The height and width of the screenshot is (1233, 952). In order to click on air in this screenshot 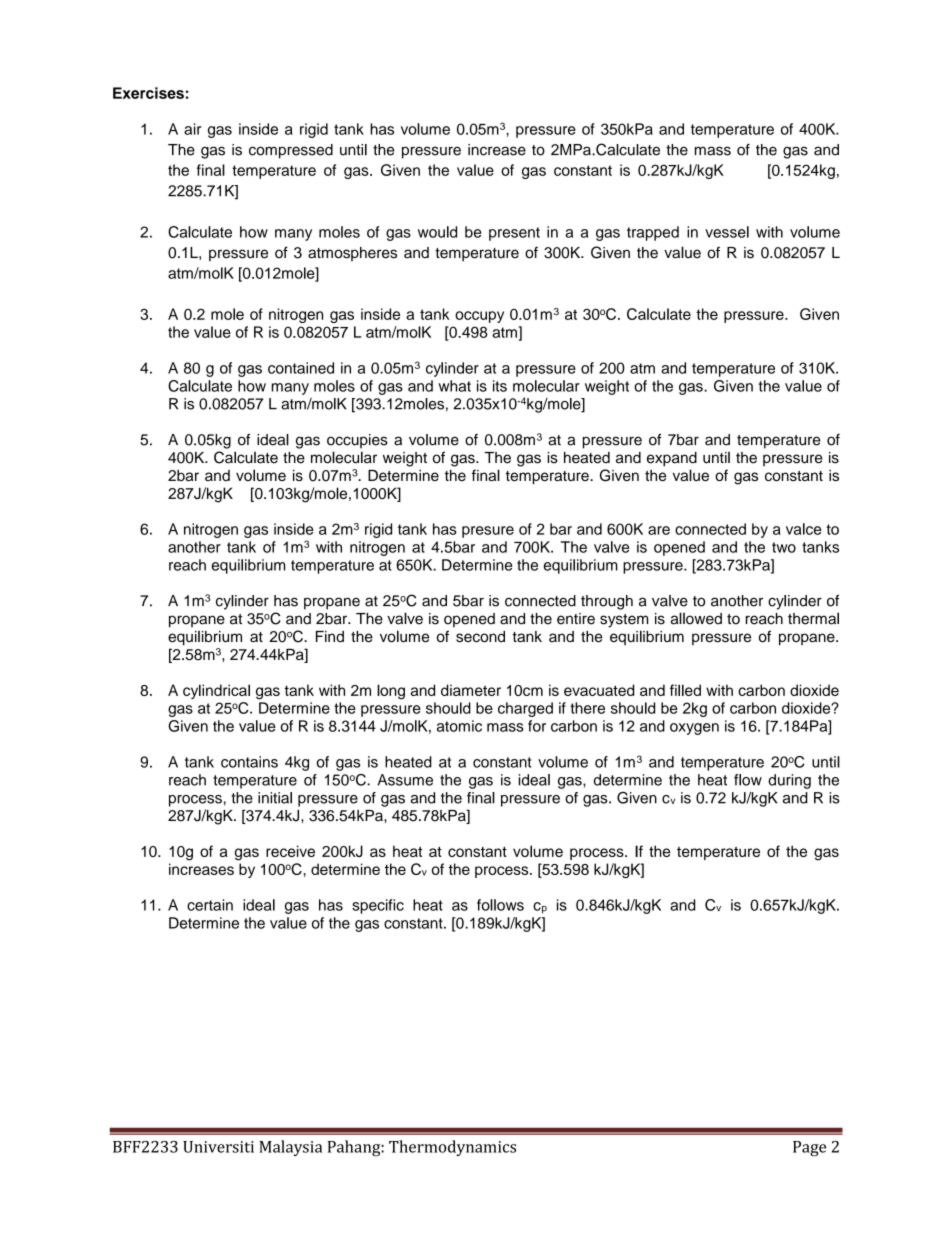, I will do `click(192, 129)`.
